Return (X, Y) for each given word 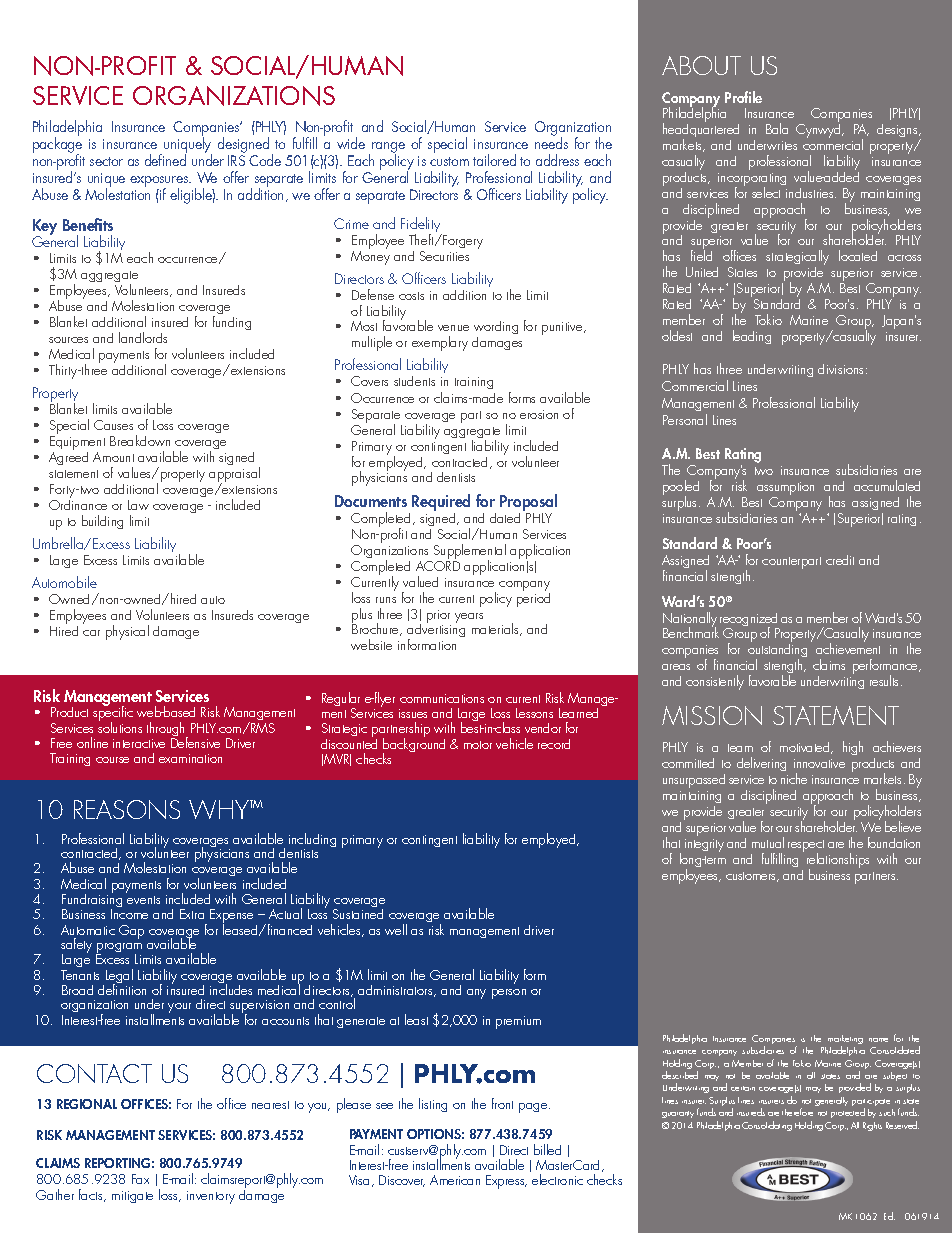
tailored (494, 160)
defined (166, 159)
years (469, 618)
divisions (842, 369)
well (396, 929)
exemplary (440, 343)
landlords (143, 337)
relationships (838, 861)
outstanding (777, 651)
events (143, 900)
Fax (140, 1179)
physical (127, 632)
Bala (777, 128)
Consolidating (767, 1126)
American (455, 1180)
